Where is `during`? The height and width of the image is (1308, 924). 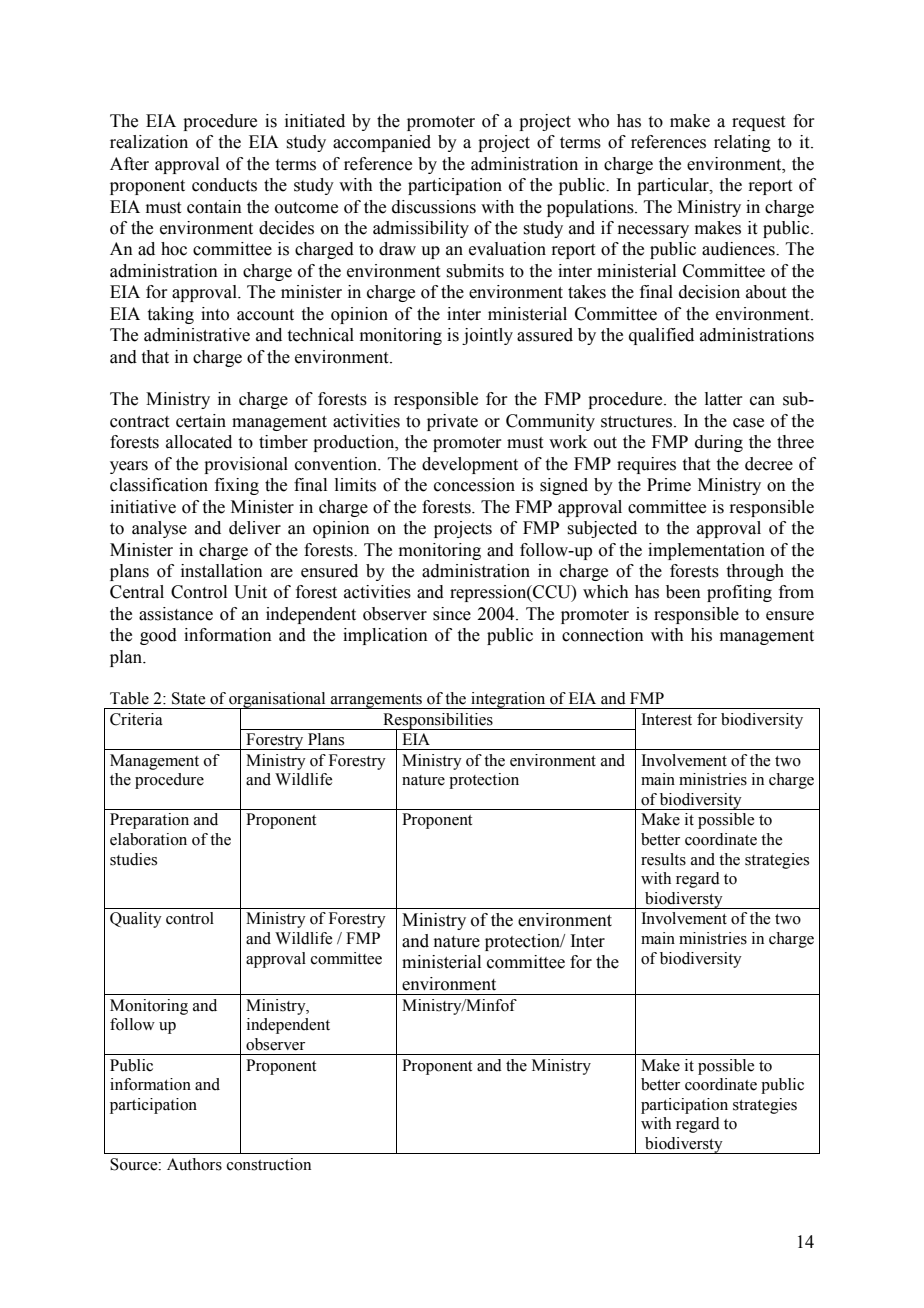
during is located at coordinates (719, 443).
